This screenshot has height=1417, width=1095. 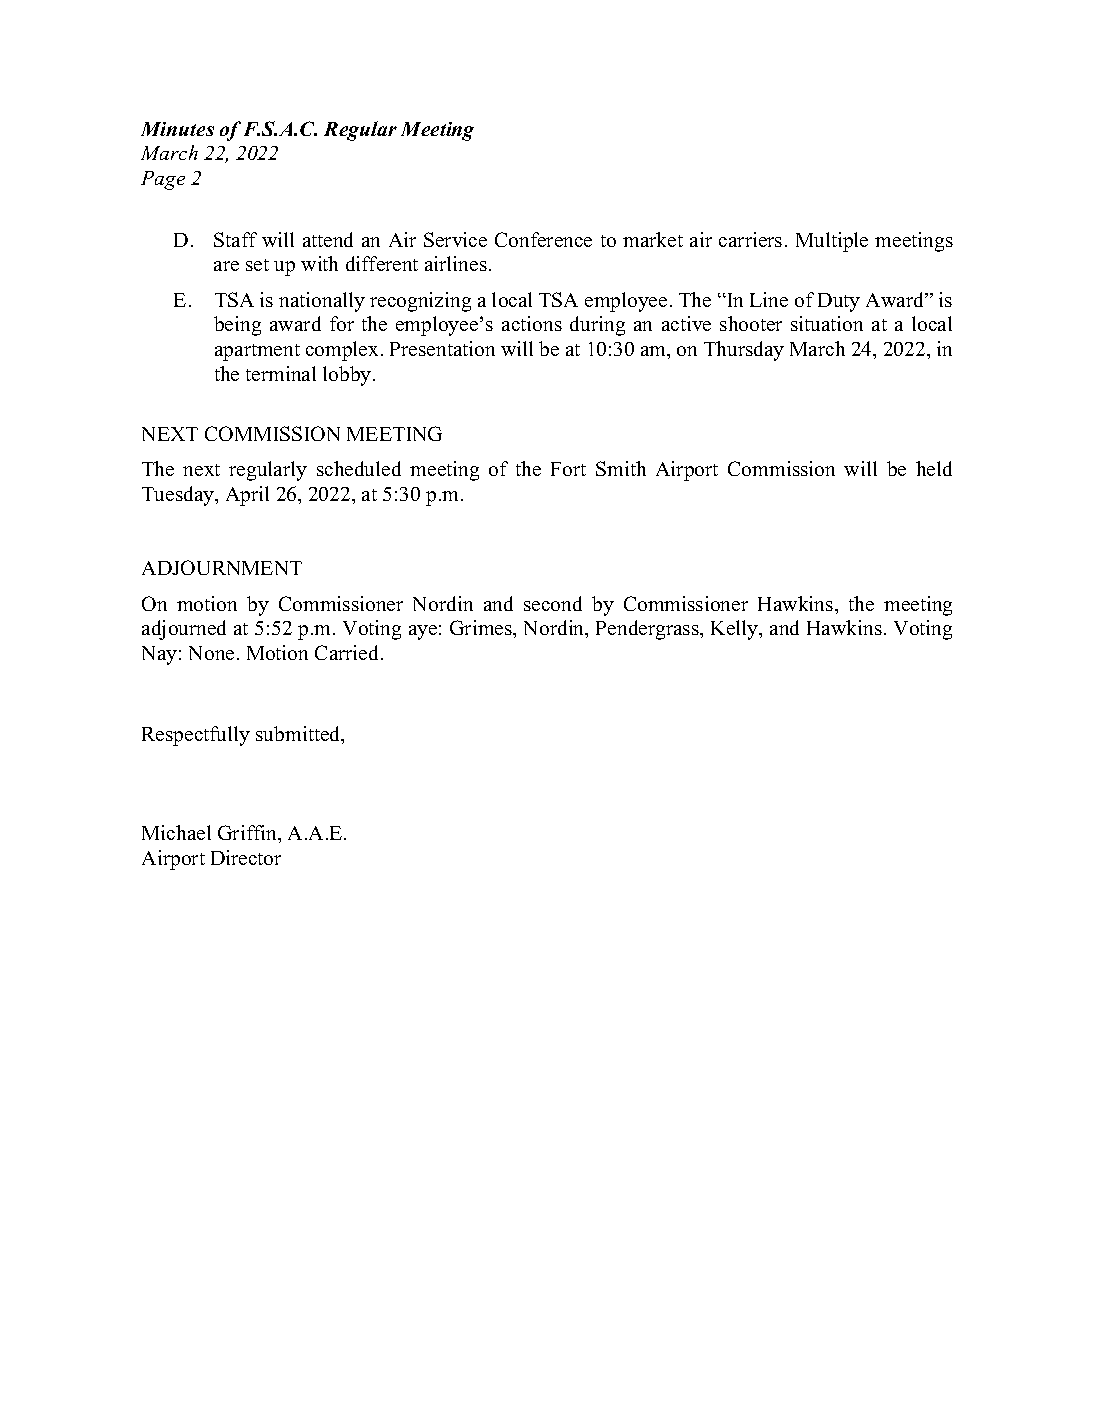 I want to click on Multiple, so click(x=832, y=242).
